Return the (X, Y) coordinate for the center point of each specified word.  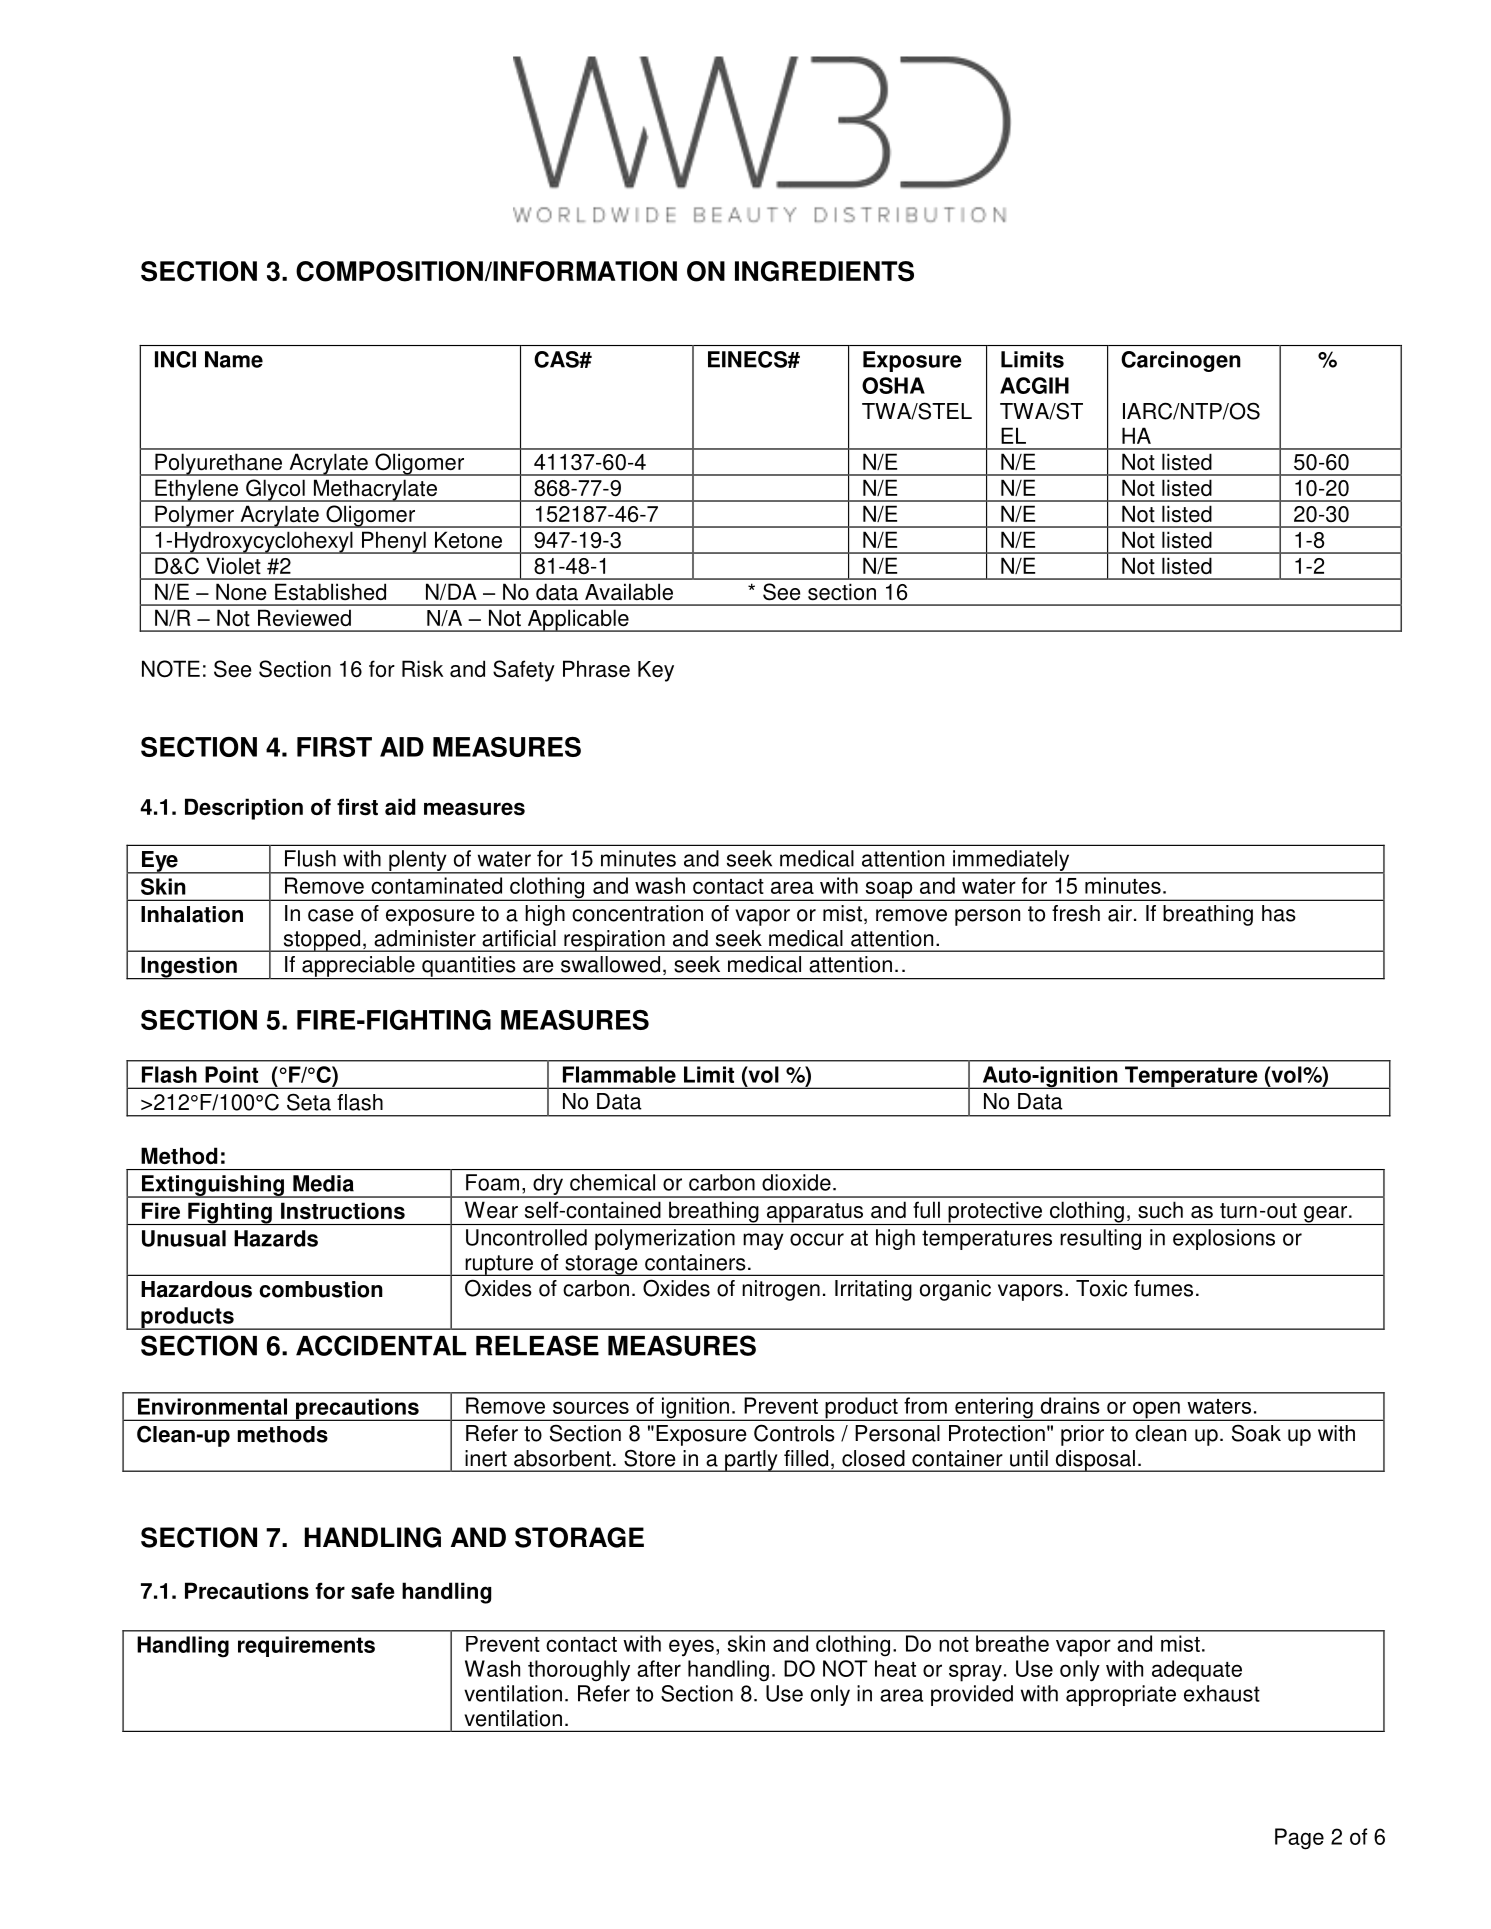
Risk (423, 669)
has (1279, 913)
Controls (794, 1433)
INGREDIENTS (824, 271)
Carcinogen (1181, 361)
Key (656, 671)
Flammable (619, 1074)
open (1156, 1411)
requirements (306, 1646)
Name (234, 359)
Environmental (212, 1406)
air (1120, 913)
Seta (309, 1102)
